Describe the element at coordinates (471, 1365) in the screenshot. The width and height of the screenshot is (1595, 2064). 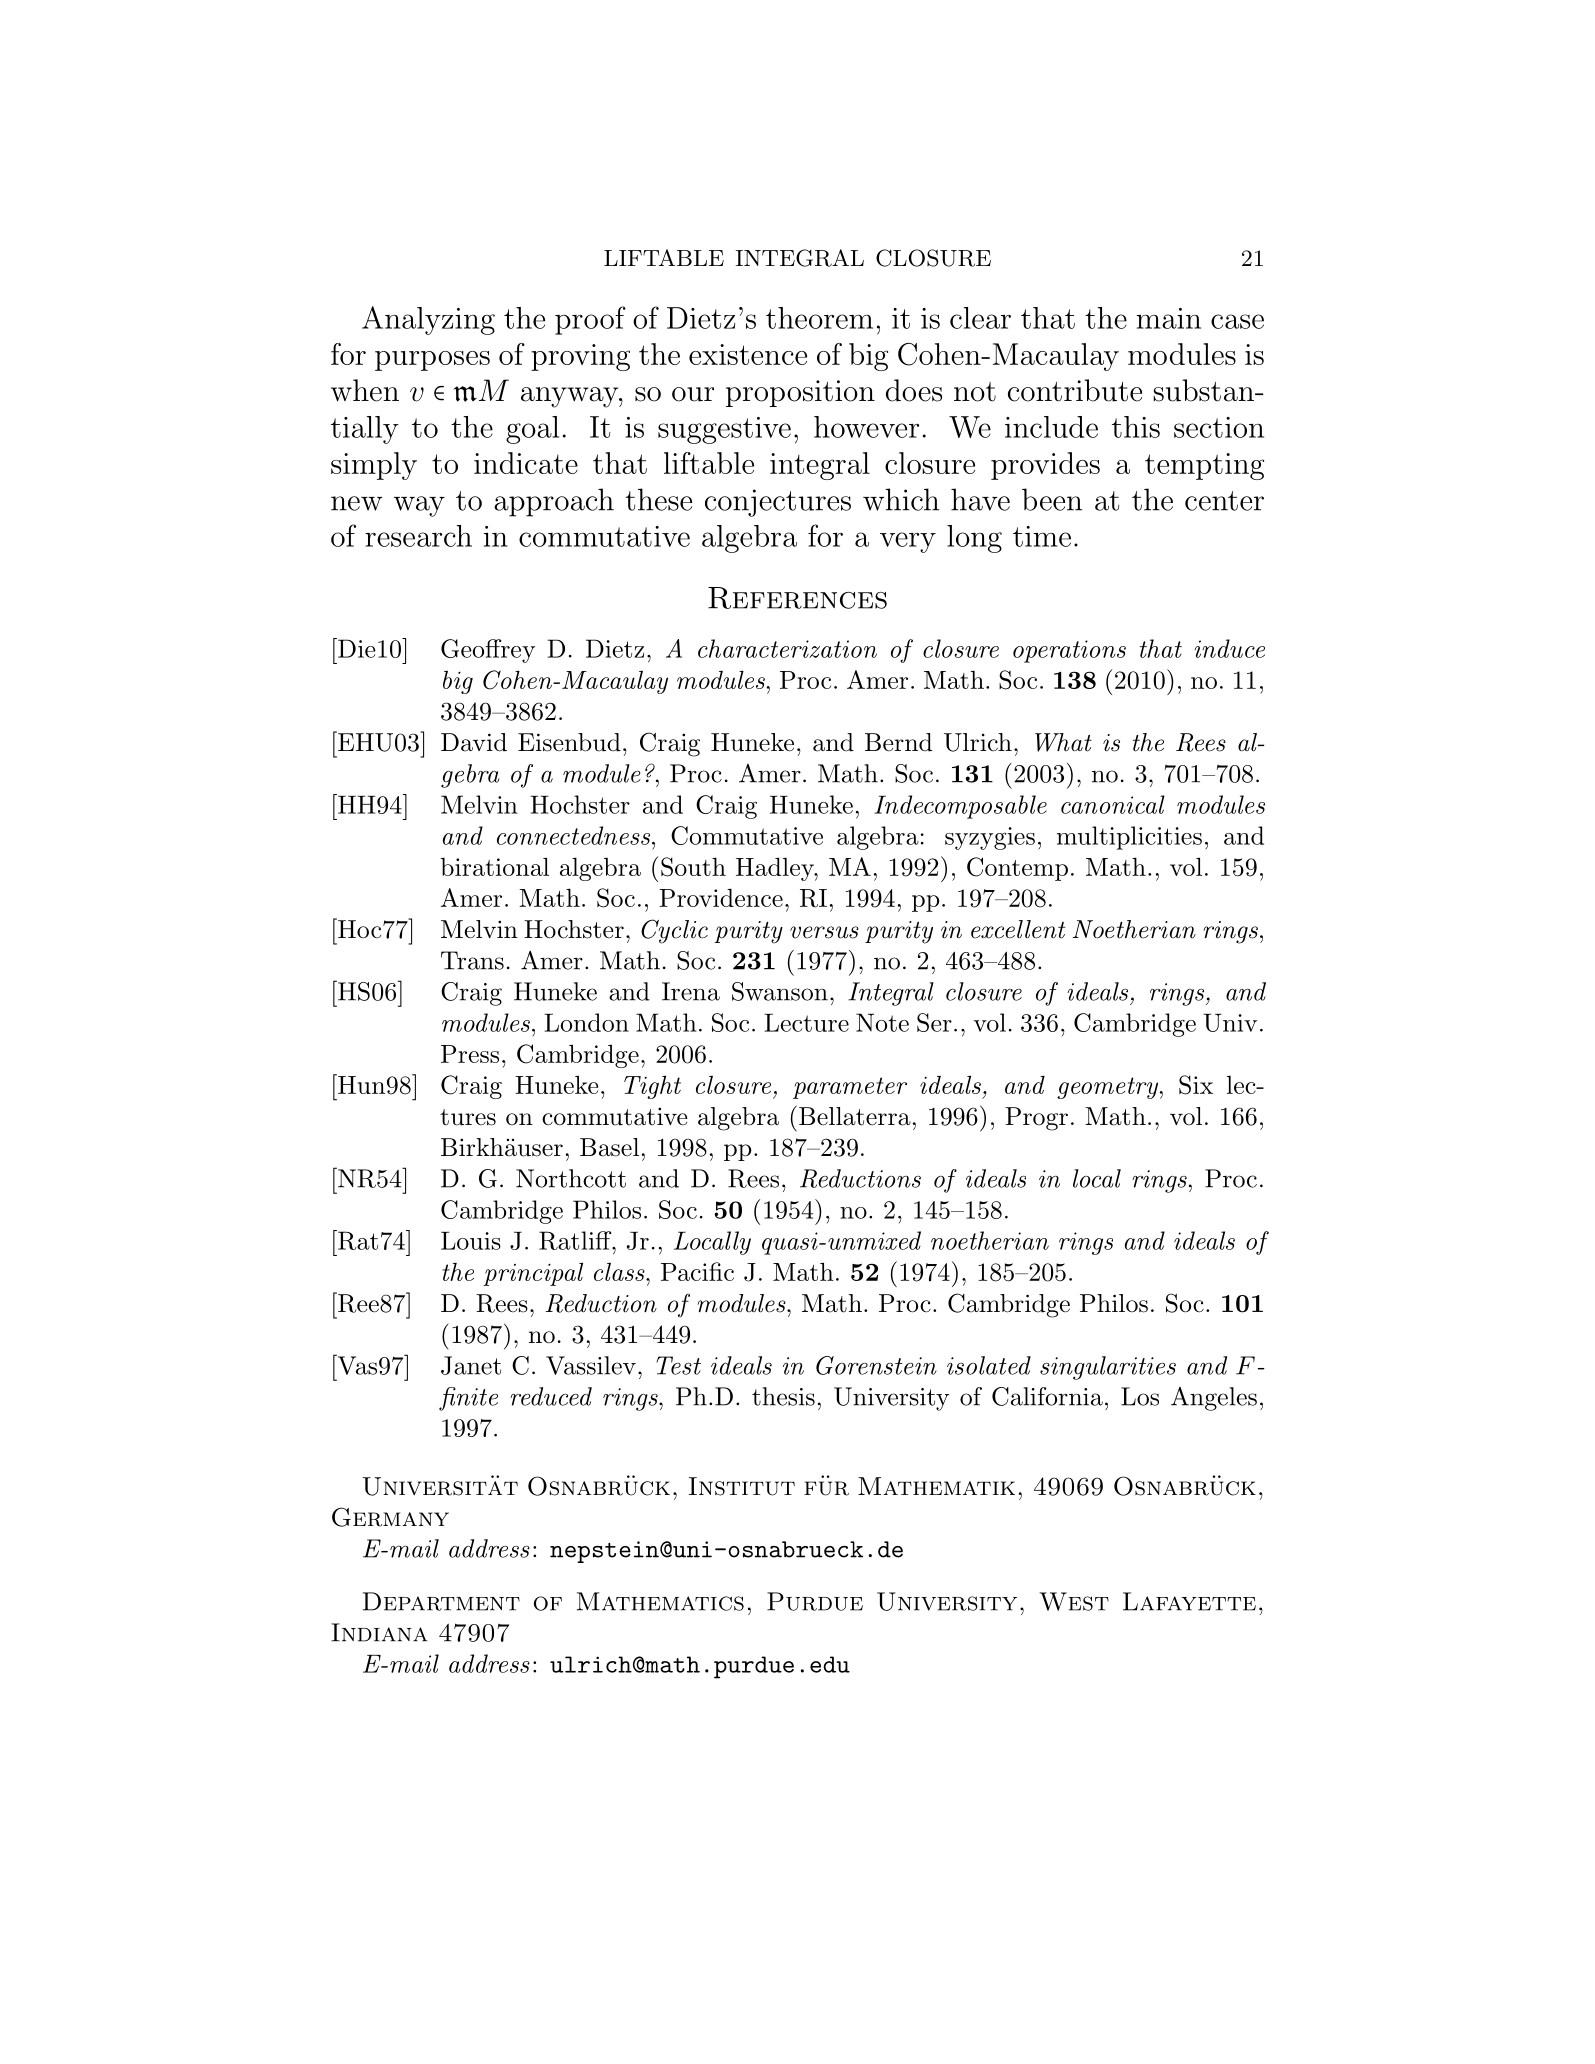
I see `Janet` at that location.
